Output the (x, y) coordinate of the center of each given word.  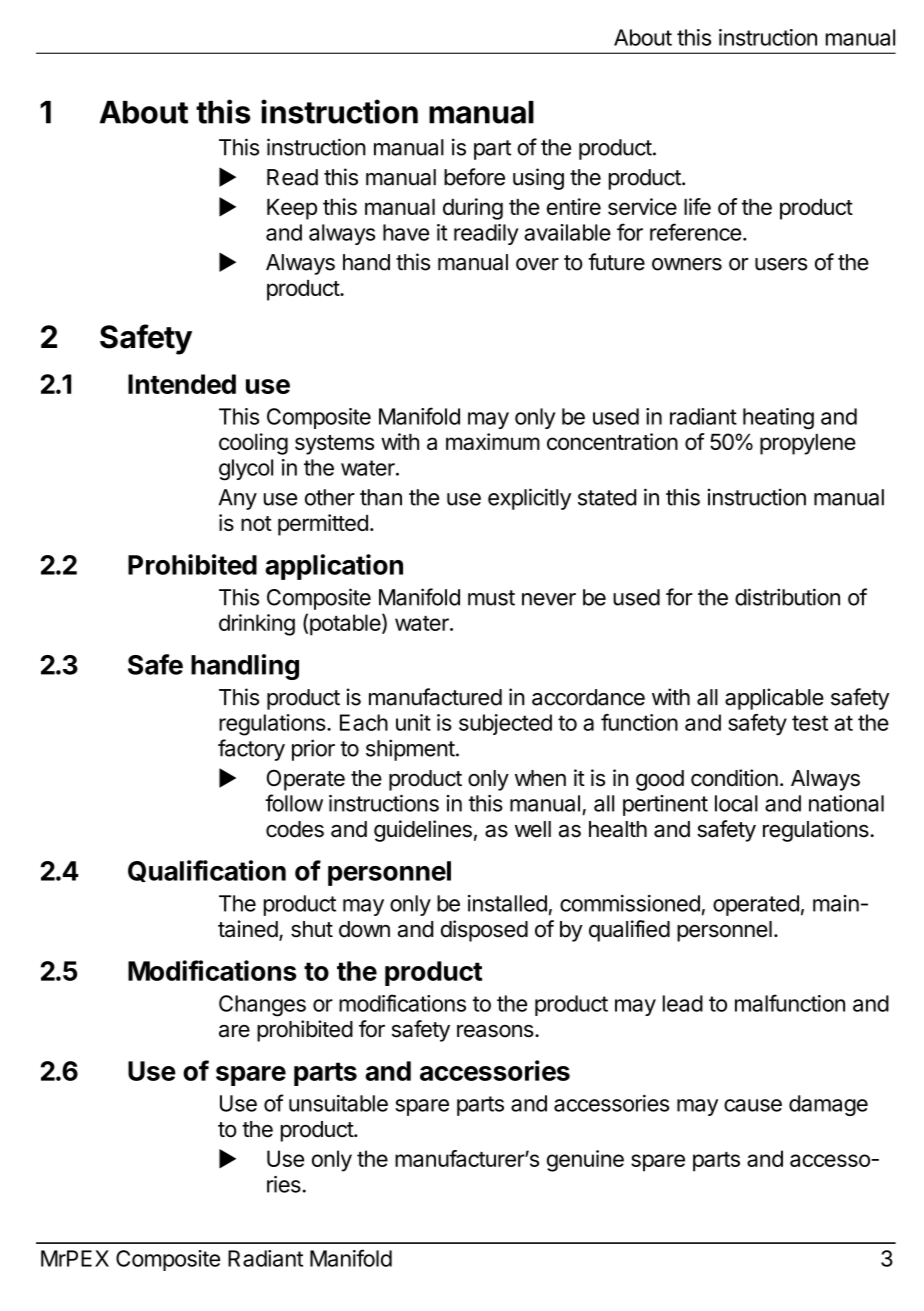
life (697, 206)
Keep (292, 209)
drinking (257, 625)
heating (778, 419)
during (473, 209)
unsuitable (338, 1103)
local (736, 803)
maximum (493, 441)
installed (507, 903)
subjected (505, 724)
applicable (774, 699)
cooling (253, 444)
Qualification (207, 871)
